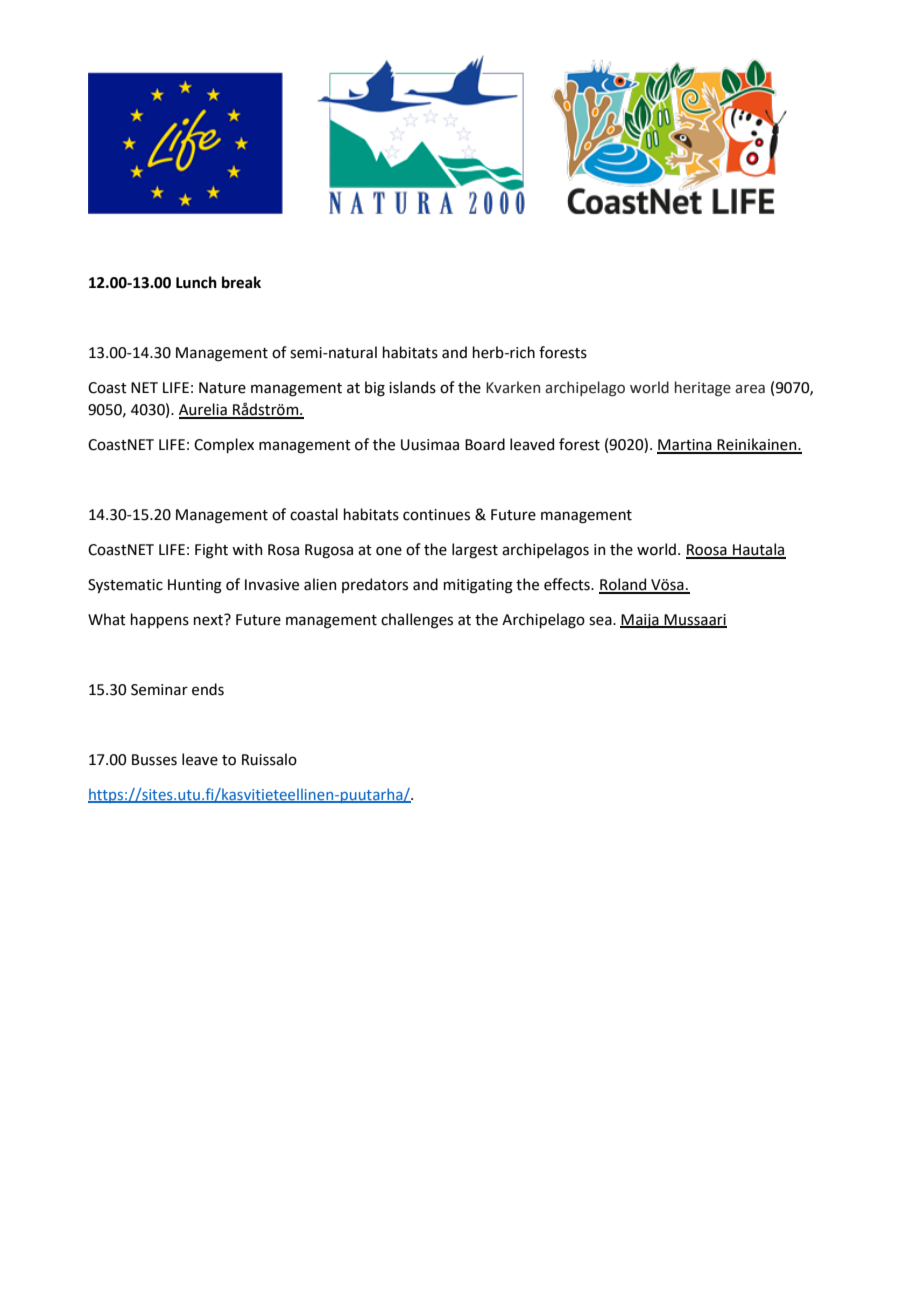  What do you see at coordinates (241, 282) in the screenshot?
I see `break` at bounding box center [241, 282].
